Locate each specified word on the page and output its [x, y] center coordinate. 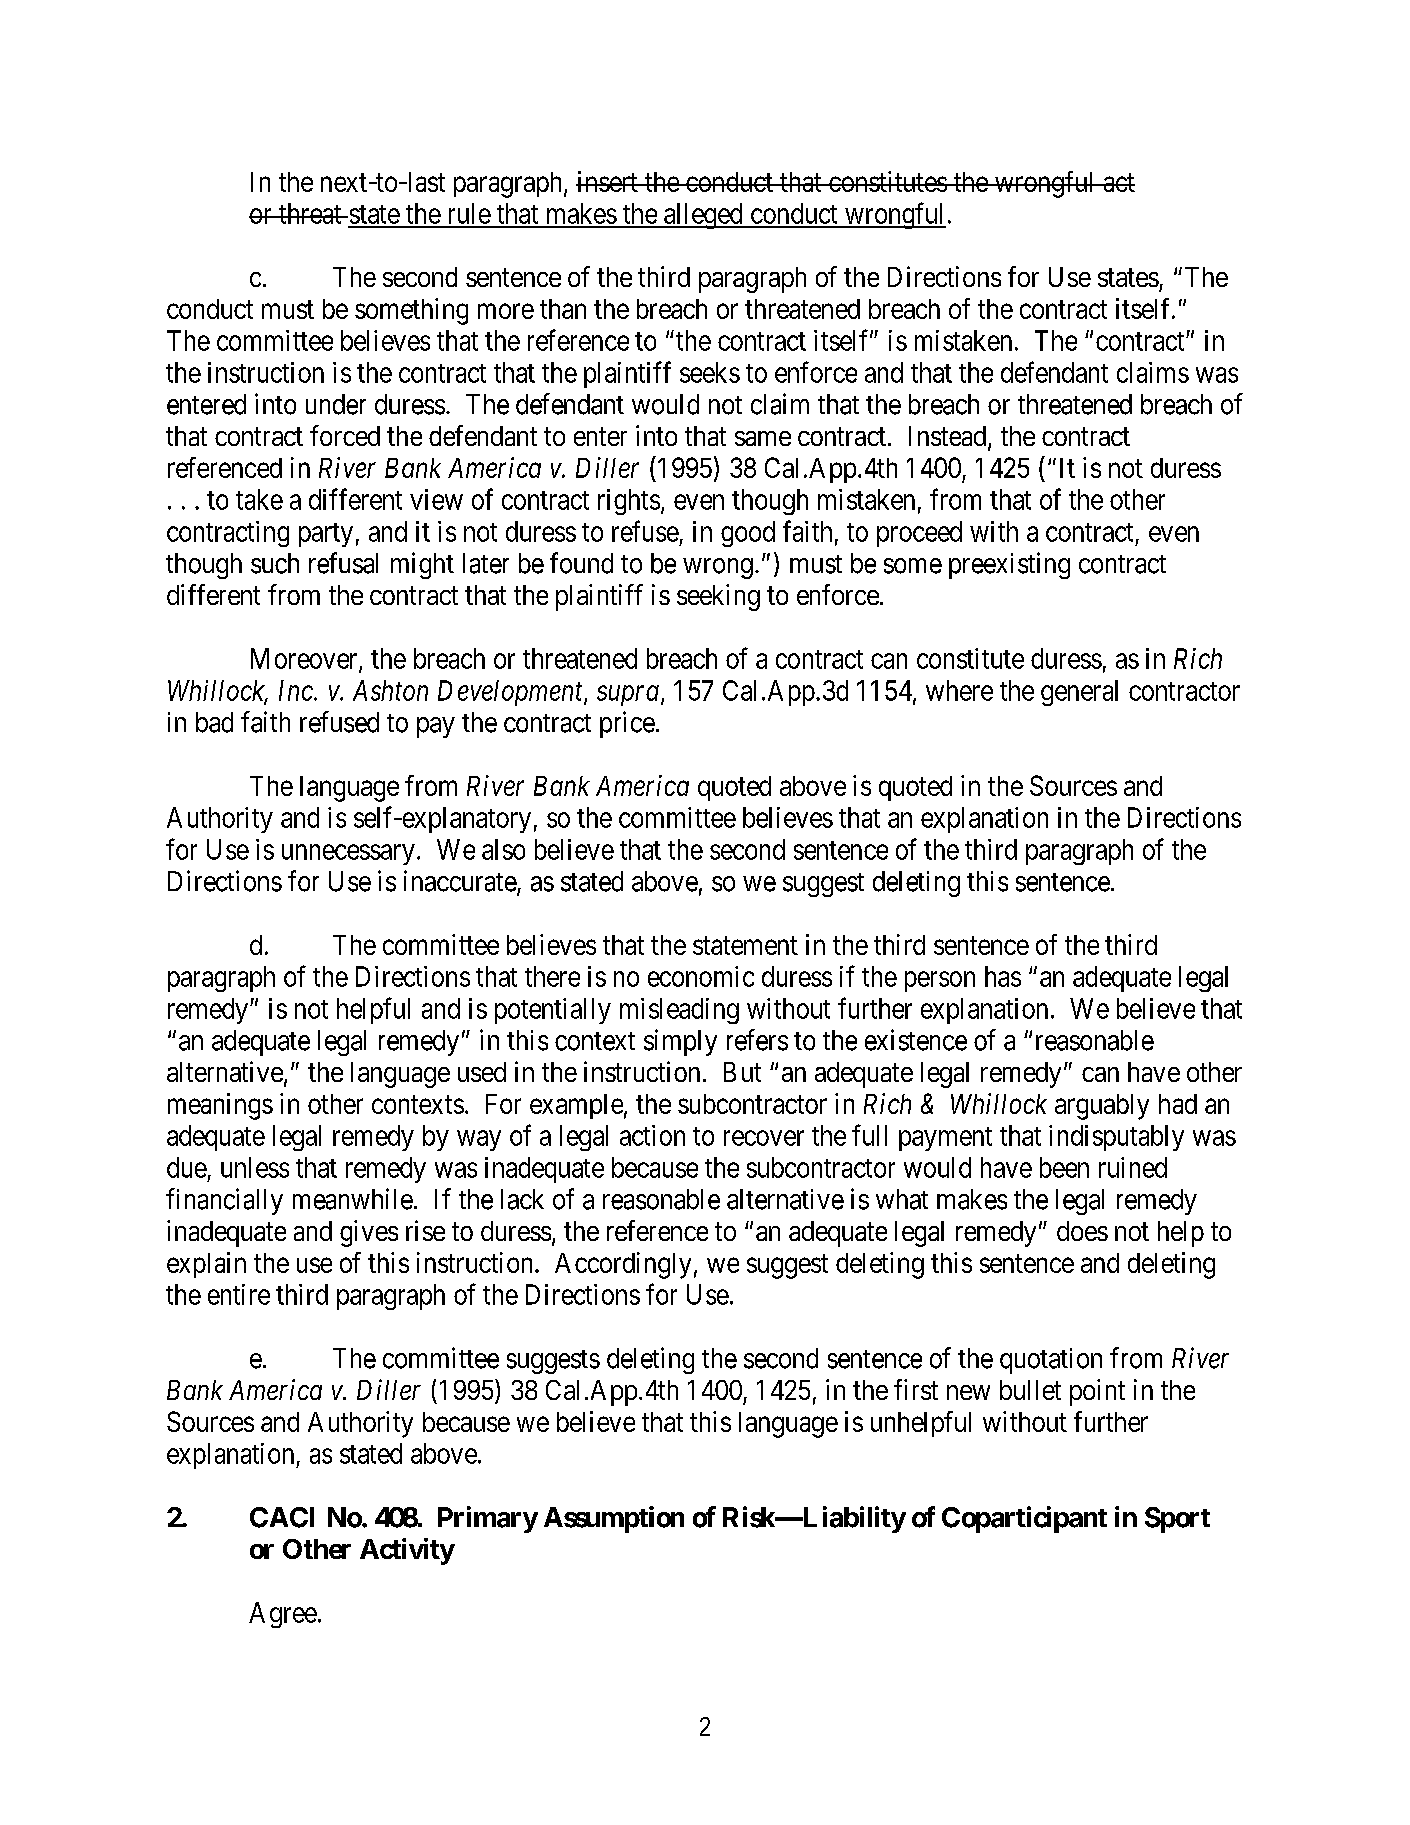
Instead [949, 437]
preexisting [1009, 565]
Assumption [614, 1519]
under [336, 404]
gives [369, 1233]
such [275, 563]
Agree [283, 1615]
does [1082, 1231]
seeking [718, 597]
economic [701, 976]
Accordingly [623, 1265]
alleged [703, 216]
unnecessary [348, 854]
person [940, 981]
